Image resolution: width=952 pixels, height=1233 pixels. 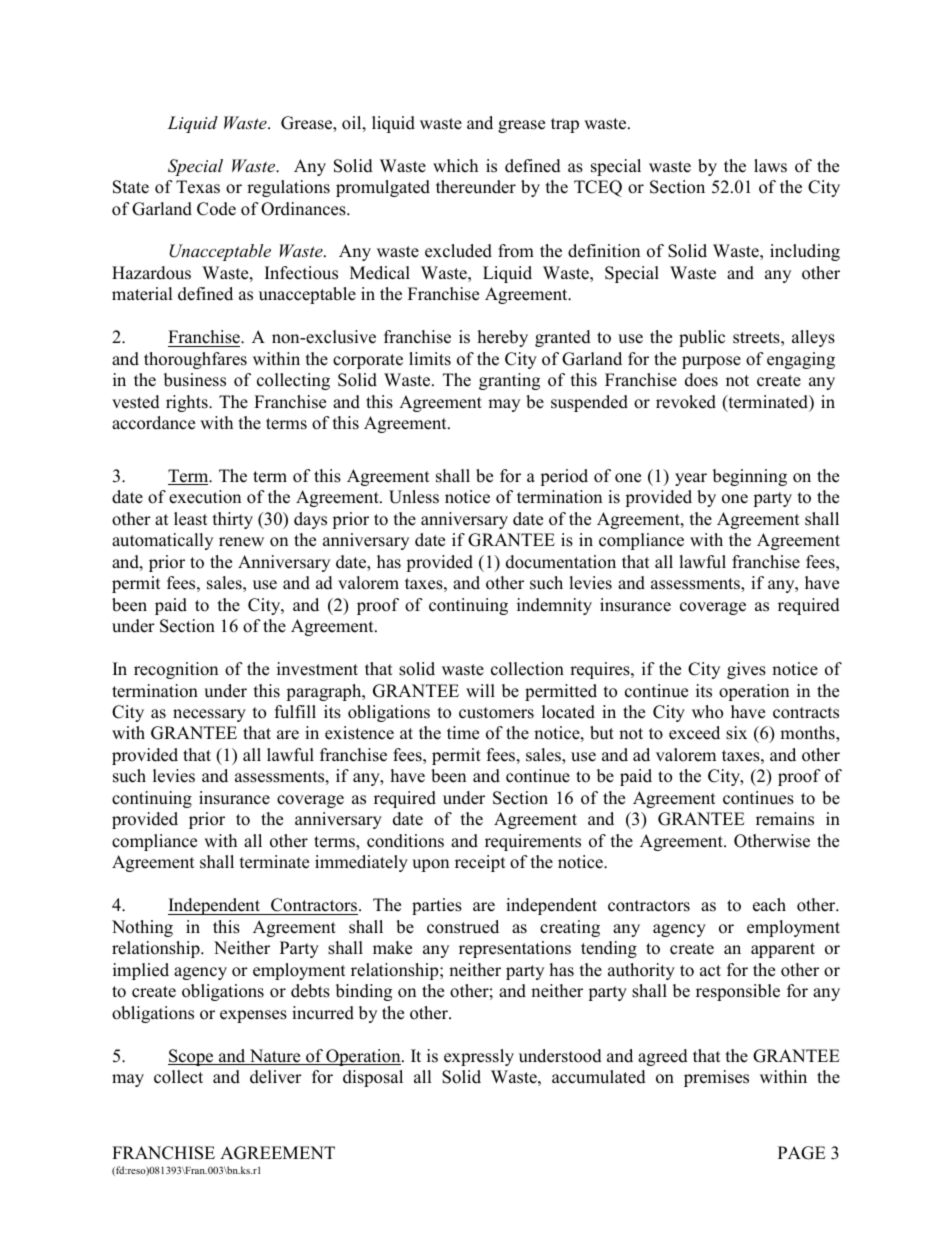 I want to click on receipt, so click(x=480, y=863).
